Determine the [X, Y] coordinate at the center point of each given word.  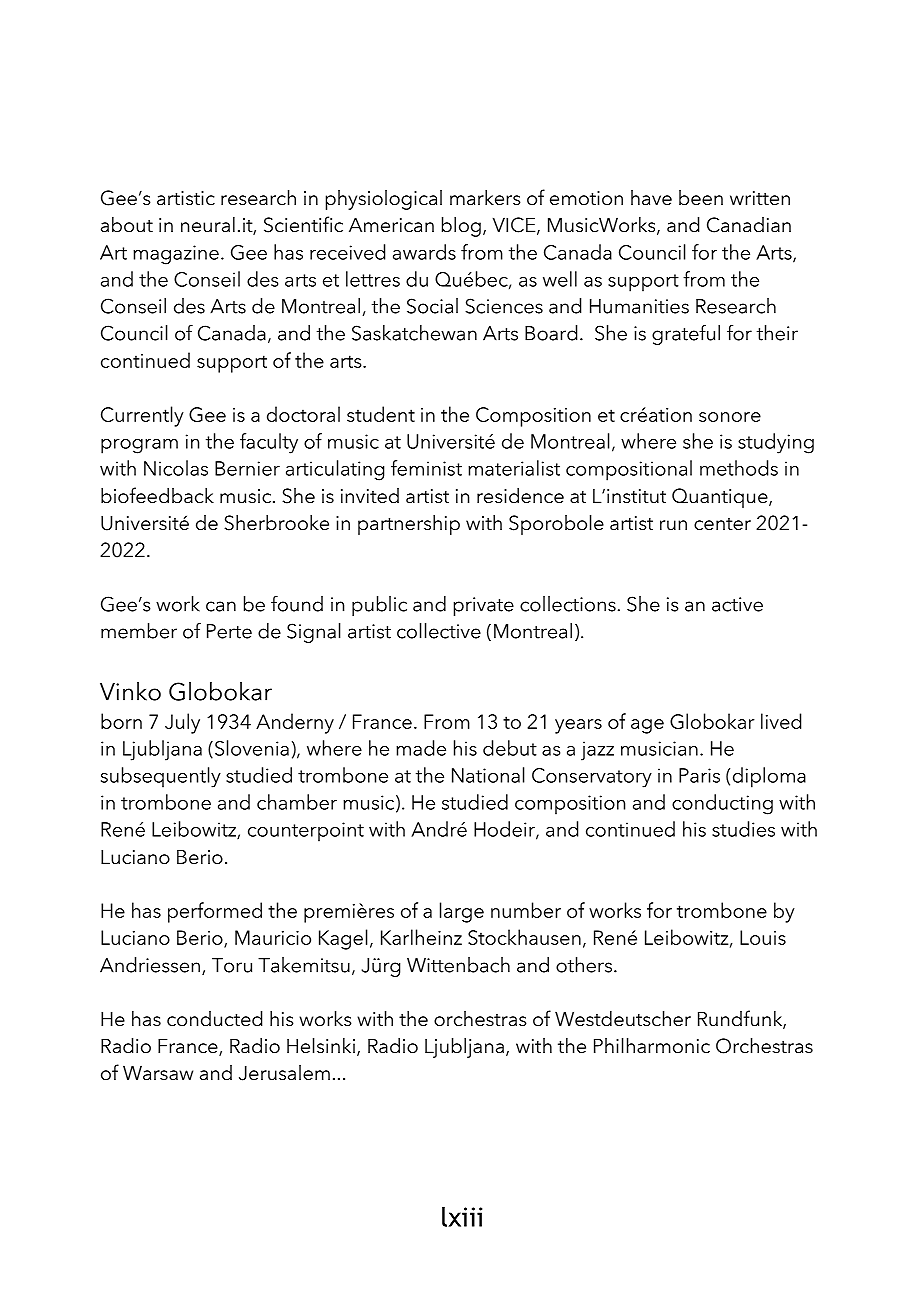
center [722, 524]
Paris [699, 775]
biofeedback [157, 495]
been [701, 198]
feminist [426, 468]
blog [461, 227]
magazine [176, 255]
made [421, 748]
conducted [214, 1019]
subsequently [161, 777]
